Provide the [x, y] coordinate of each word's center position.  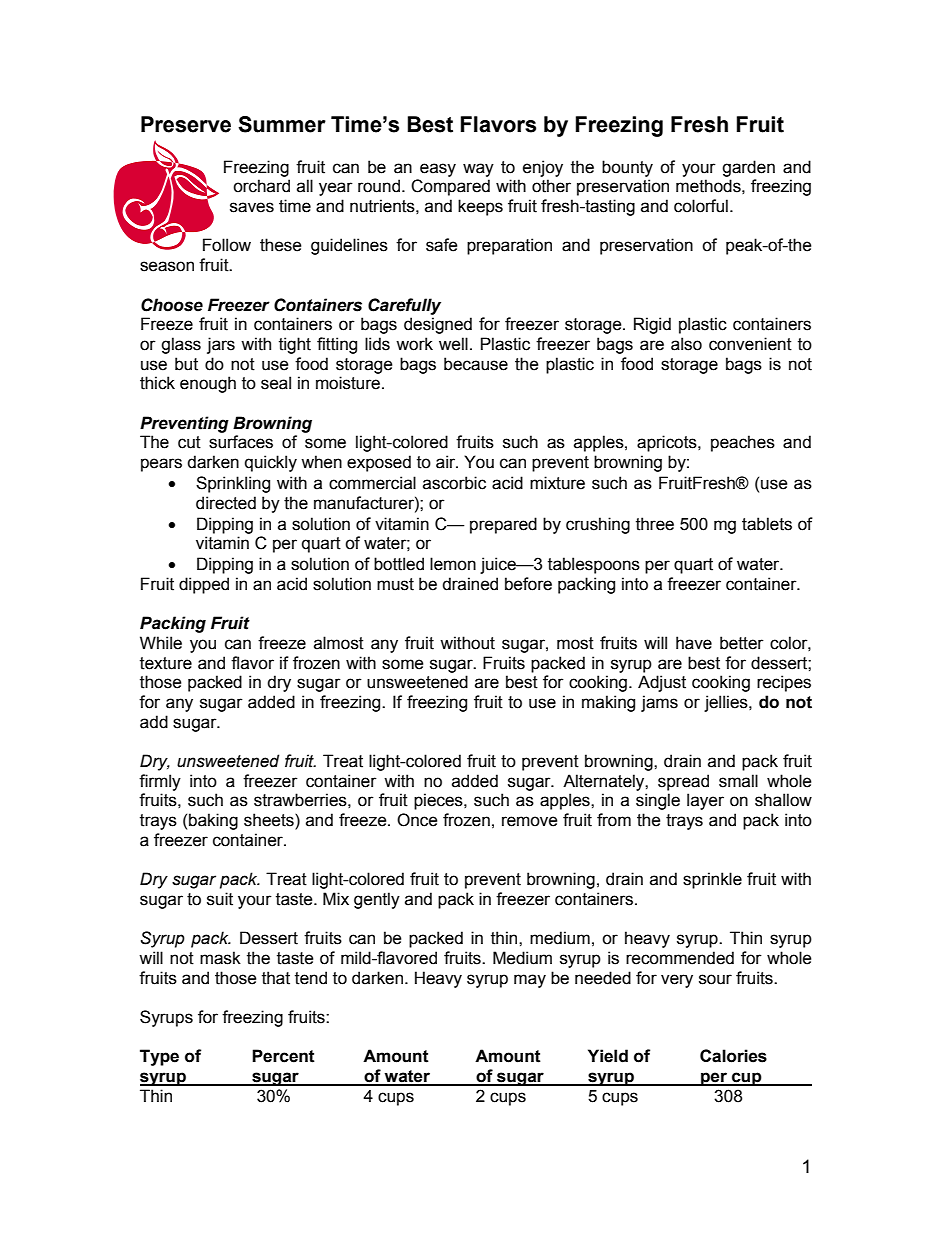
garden [748, 168]
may [530, 981]
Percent [283, 1056]
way [478, 170]
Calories [733, 1056]
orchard [261, 186]
